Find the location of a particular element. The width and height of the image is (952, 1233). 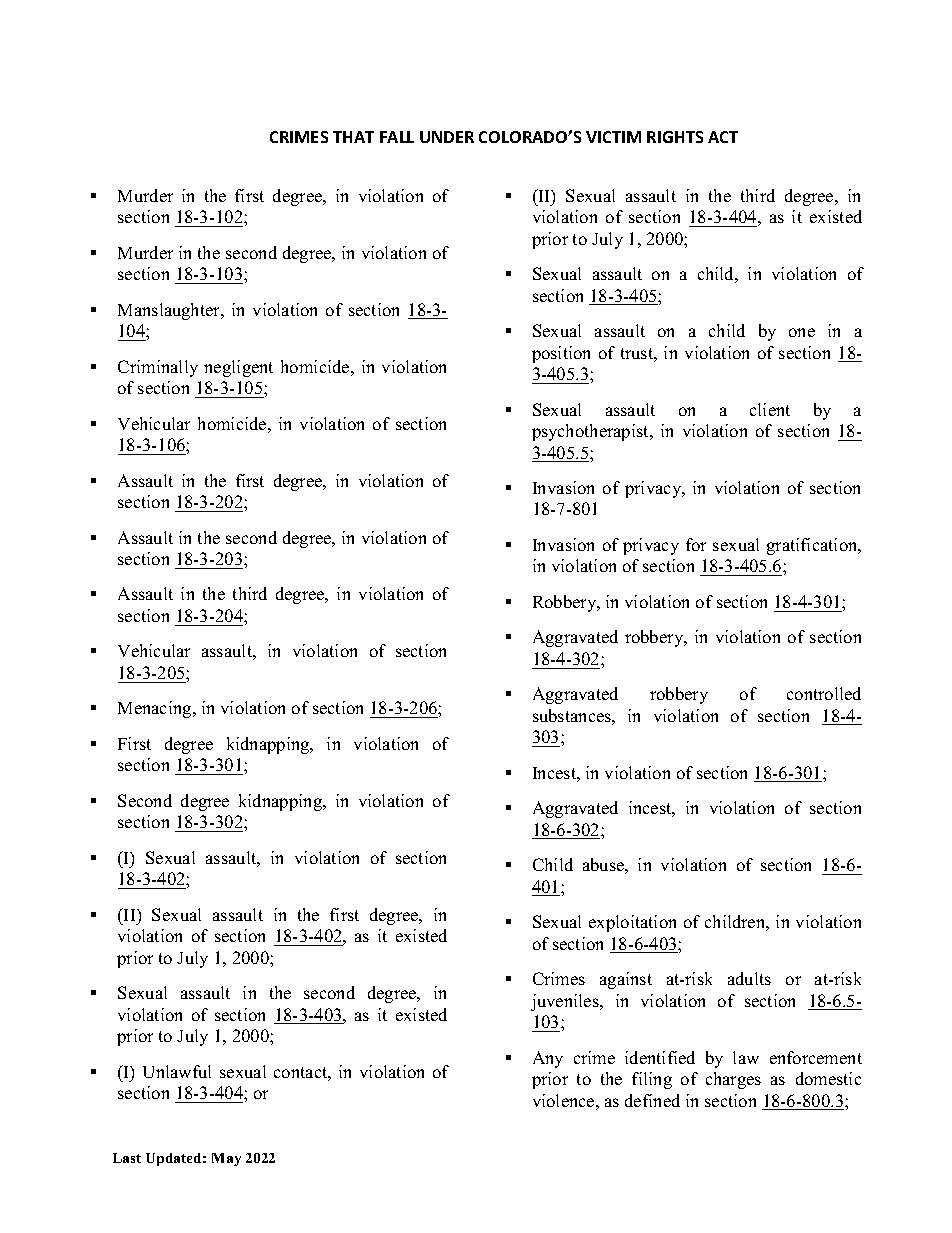

Any is located at coordinates (548, 1059).
